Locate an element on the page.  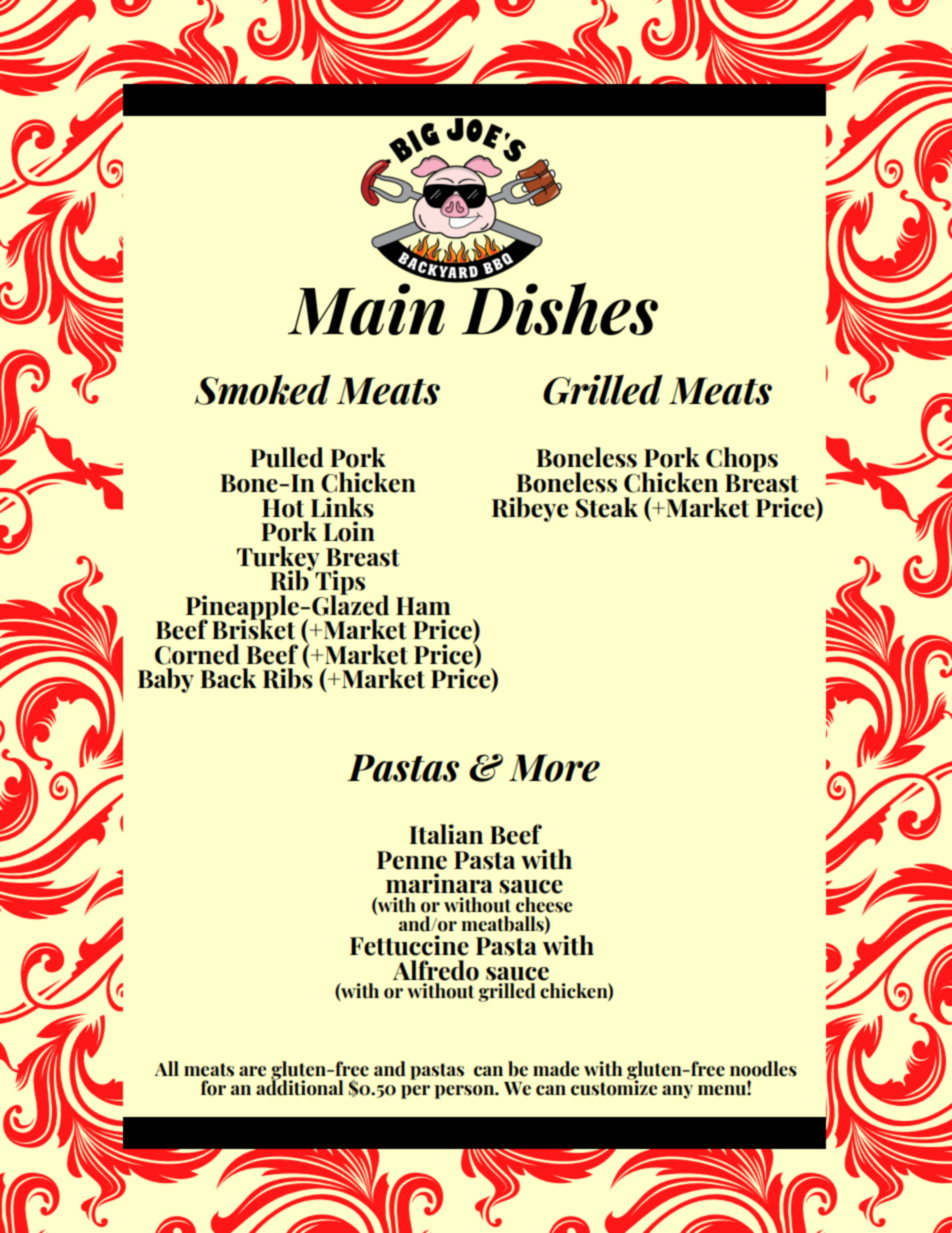
Main is located at coordinates (367, 307).
